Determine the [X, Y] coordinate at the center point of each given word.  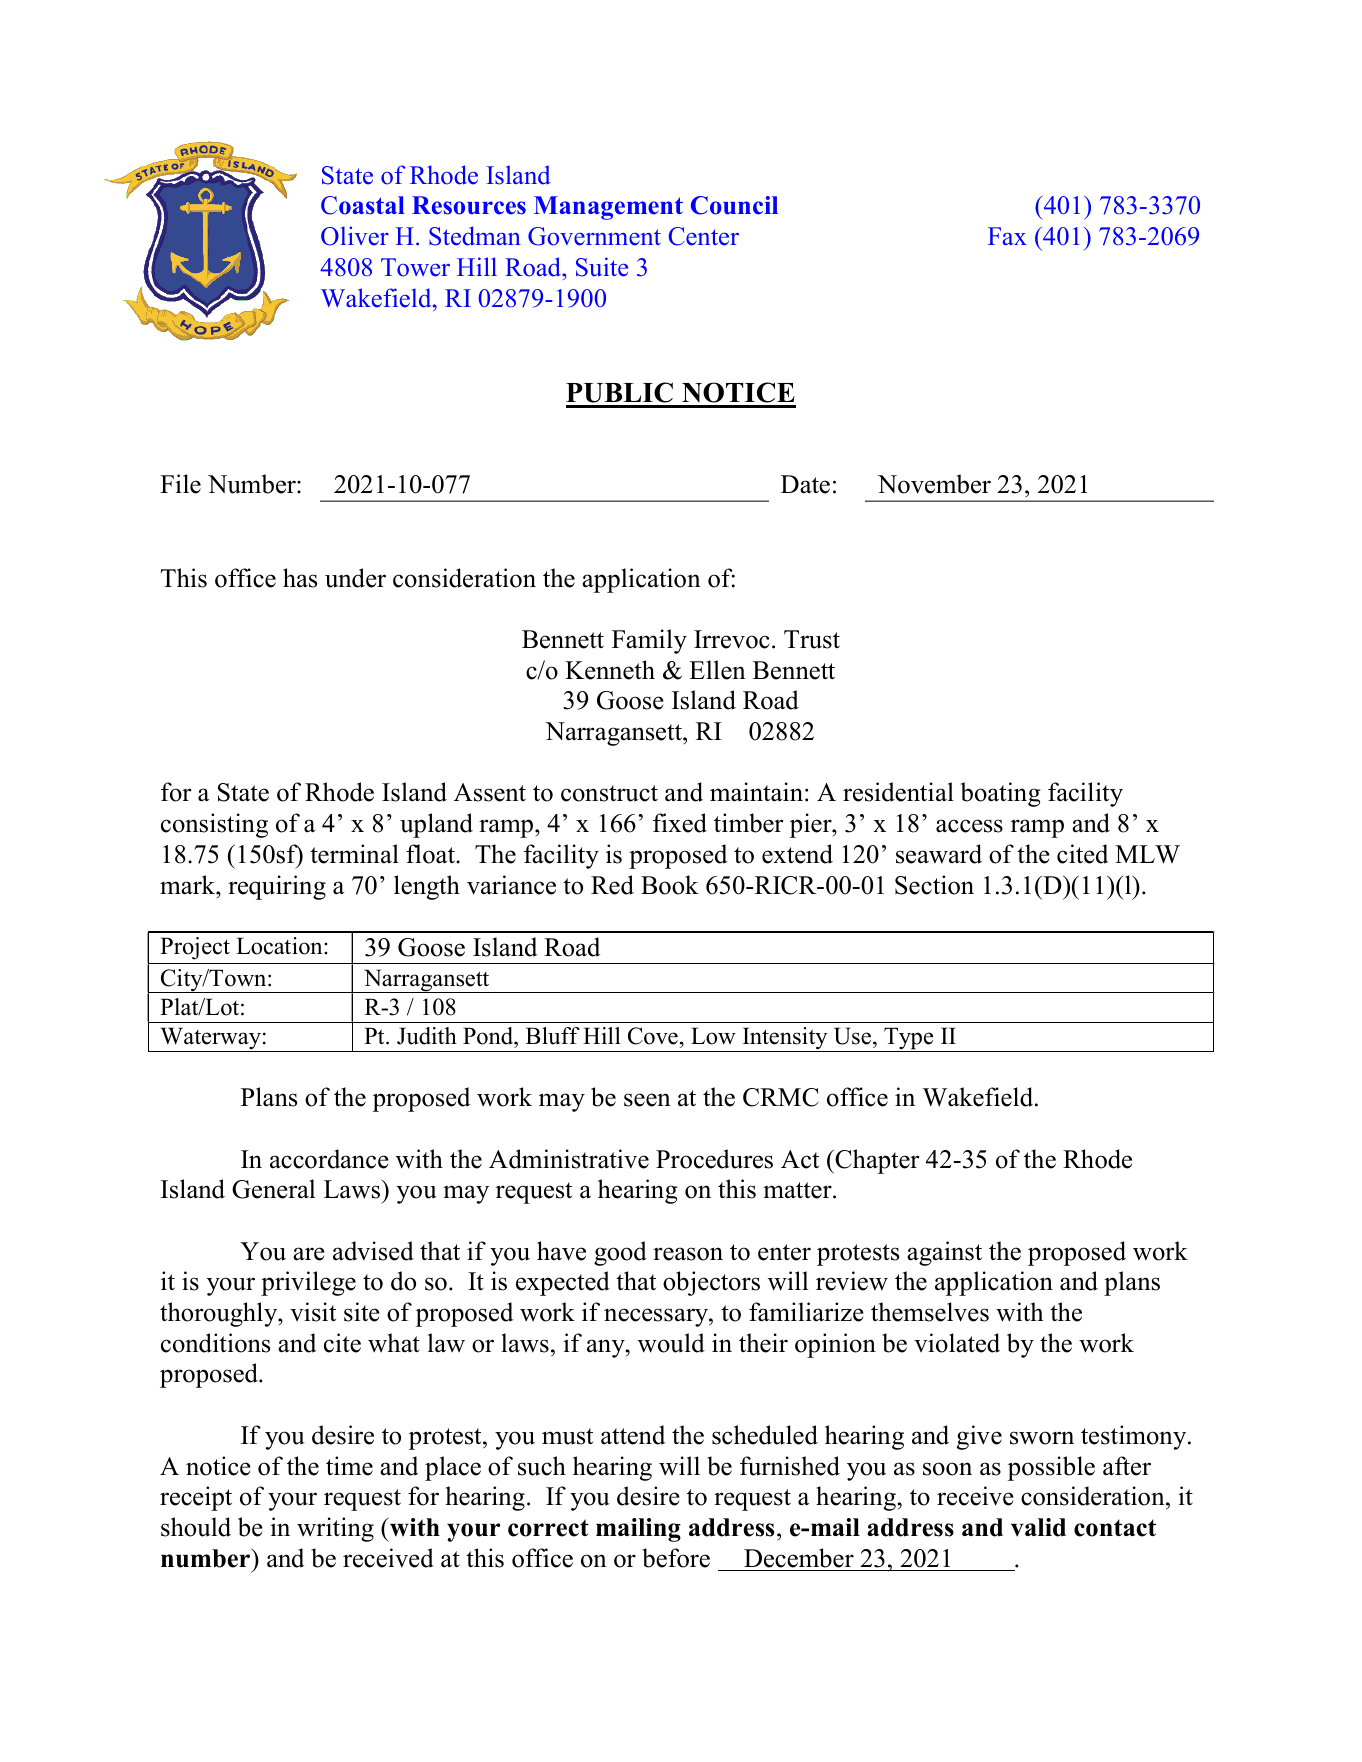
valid [1038, 1527]
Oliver [355, 236]
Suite [602, 267]
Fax [1007, 236]
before [676, 1558]
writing [335, 1529]
